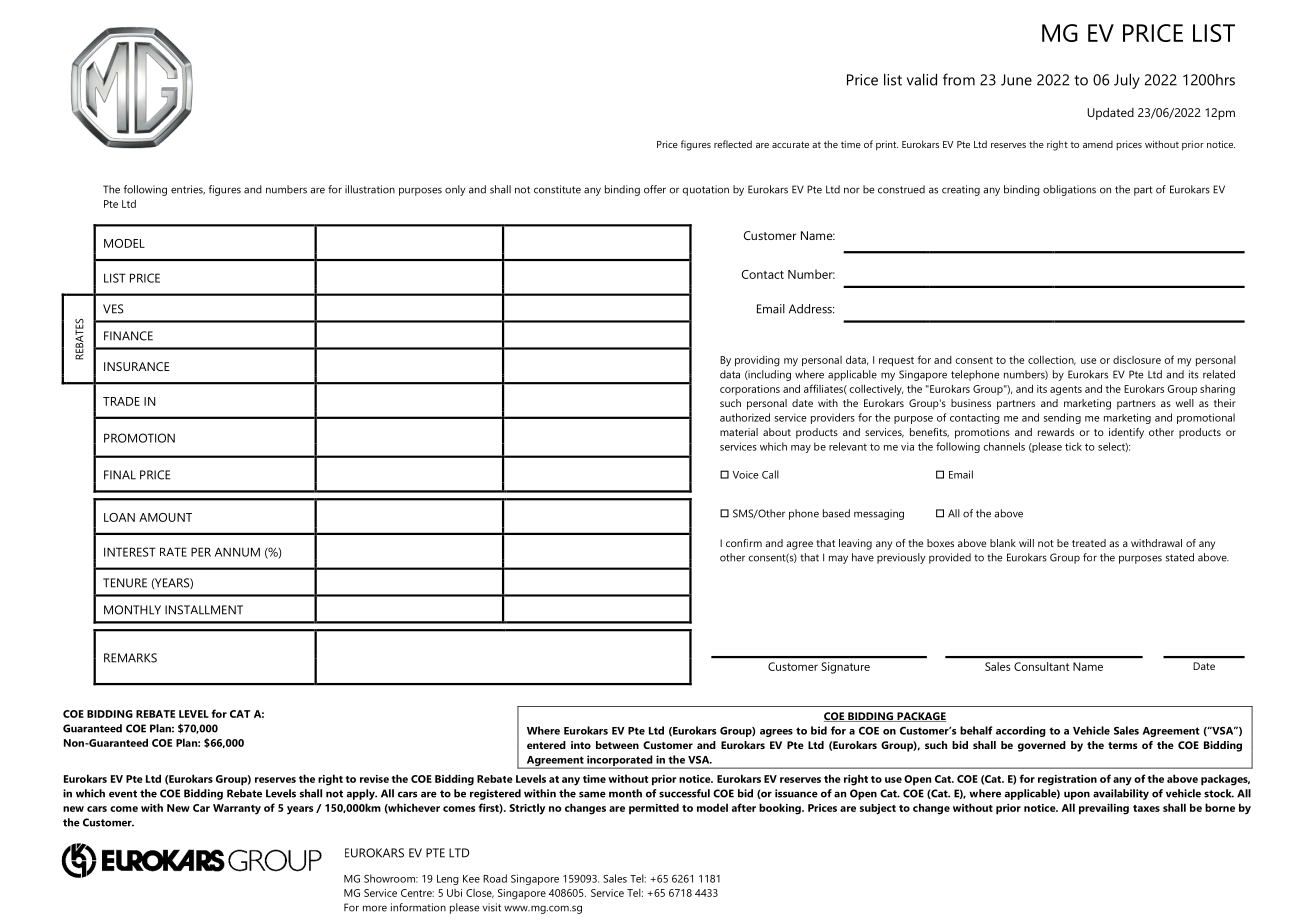 The image size is (1308, 924). Describe the element at coordinates (137, 366) in the page. I see `INSURANCE` at that location.
